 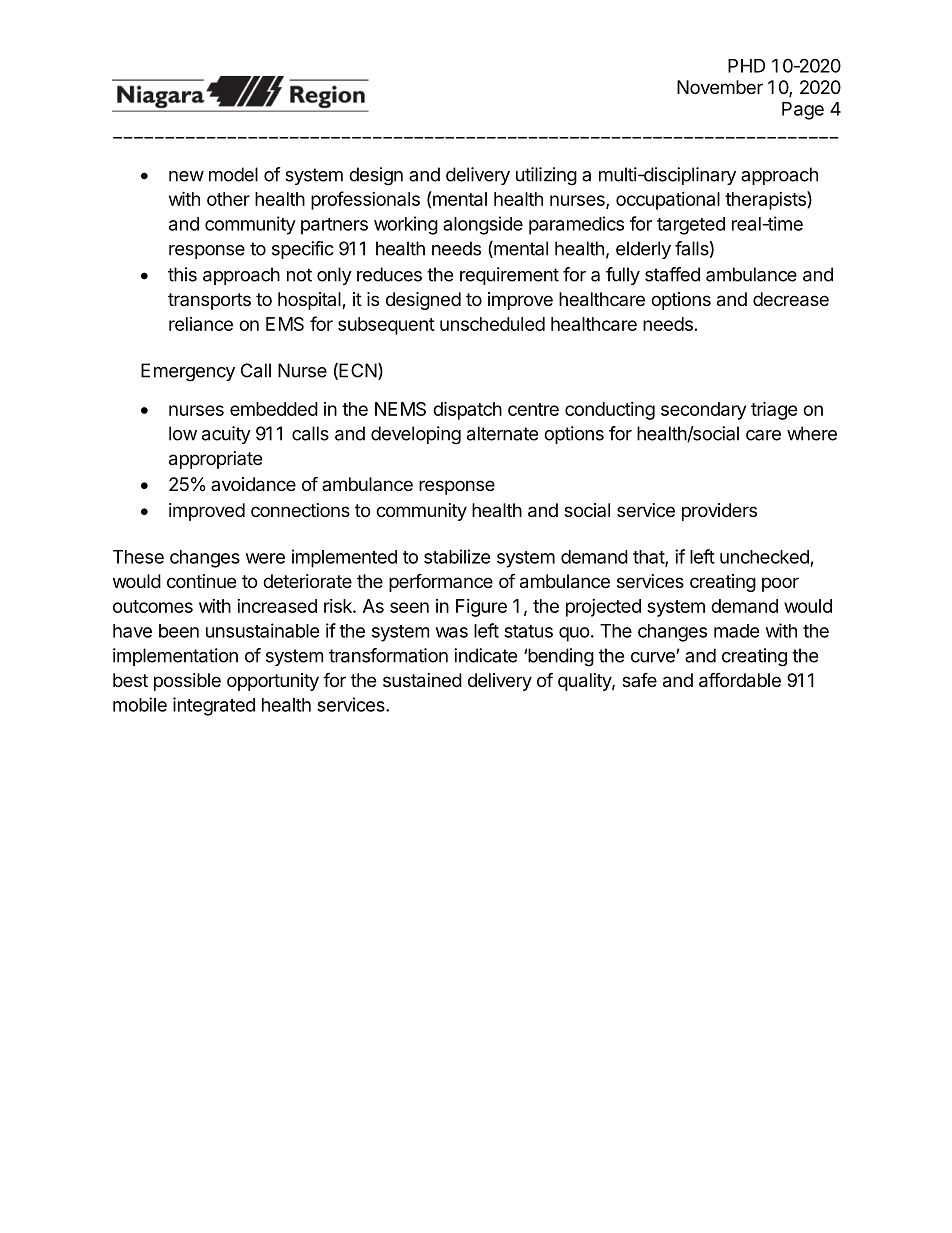 What do you see at coordinates (546, 176) in the screenshot?
I see `utilizing` at bounding box center [546, 176].
